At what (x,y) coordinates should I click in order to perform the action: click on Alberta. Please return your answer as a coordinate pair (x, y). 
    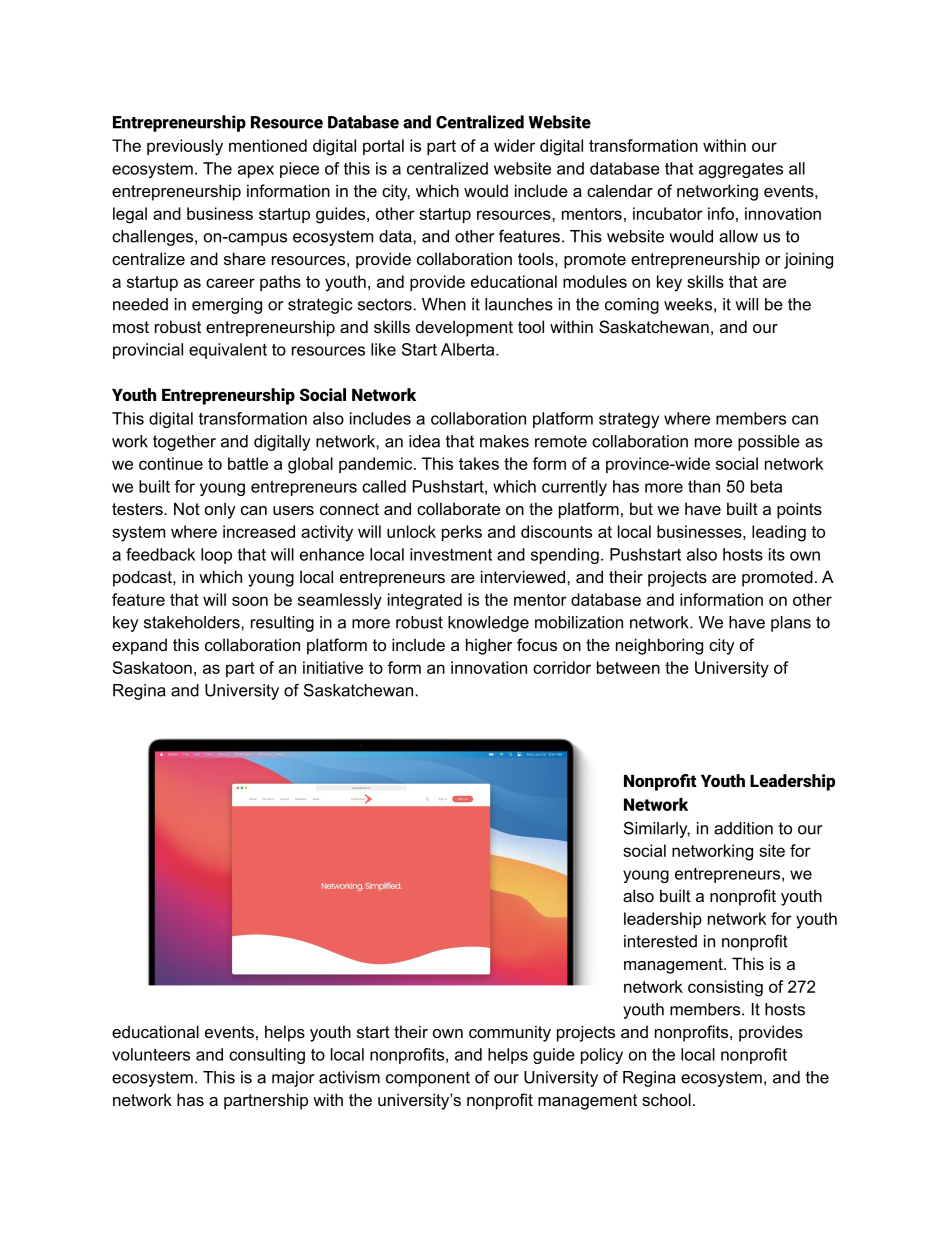
    Looking at the image, I should click on (469, 349).
